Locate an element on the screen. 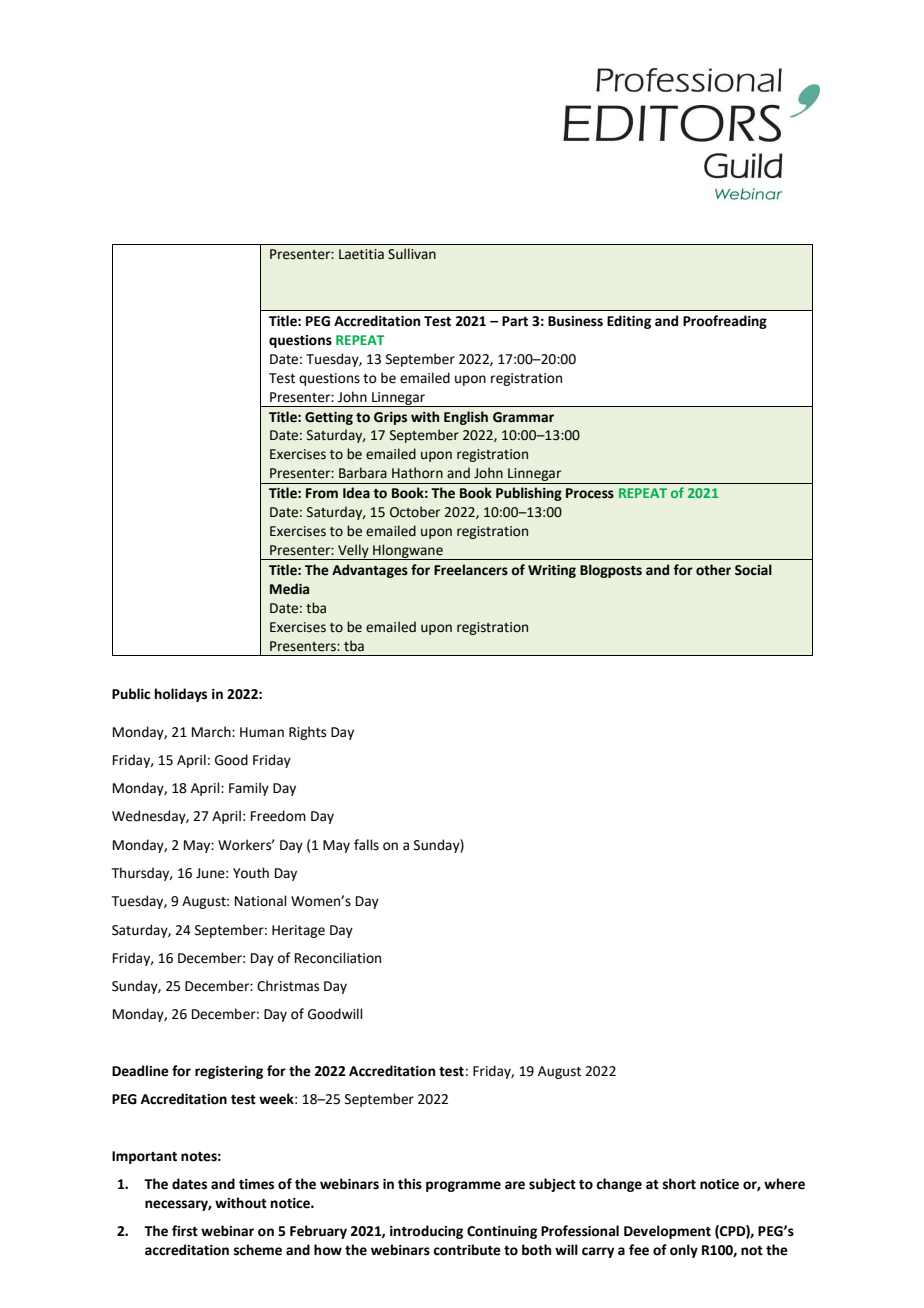 This screenshot has width=924, height=1308. From is located at coordinates (322, 493).
